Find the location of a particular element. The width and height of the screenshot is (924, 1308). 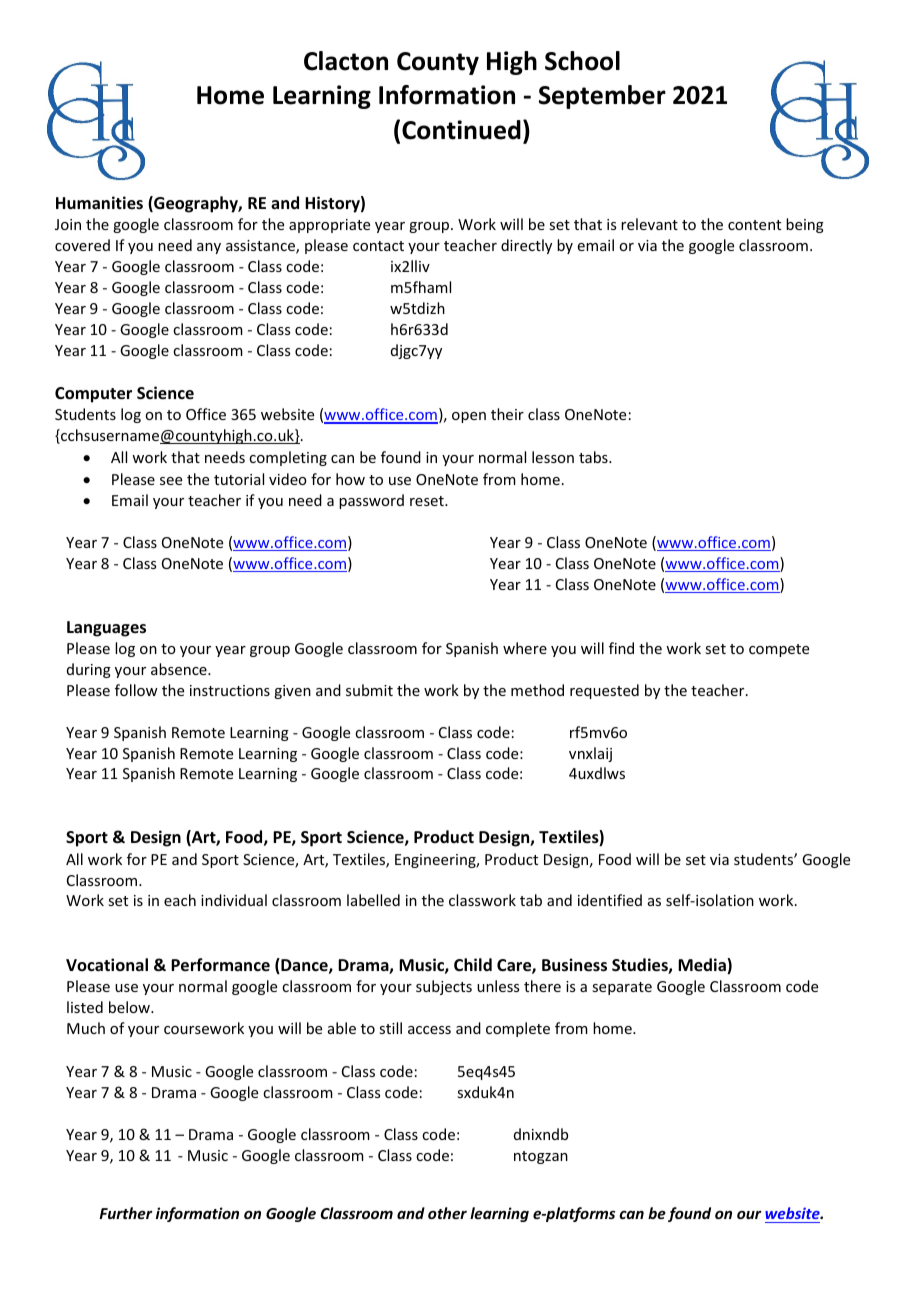

absence is located at coordinates (180, 669).
